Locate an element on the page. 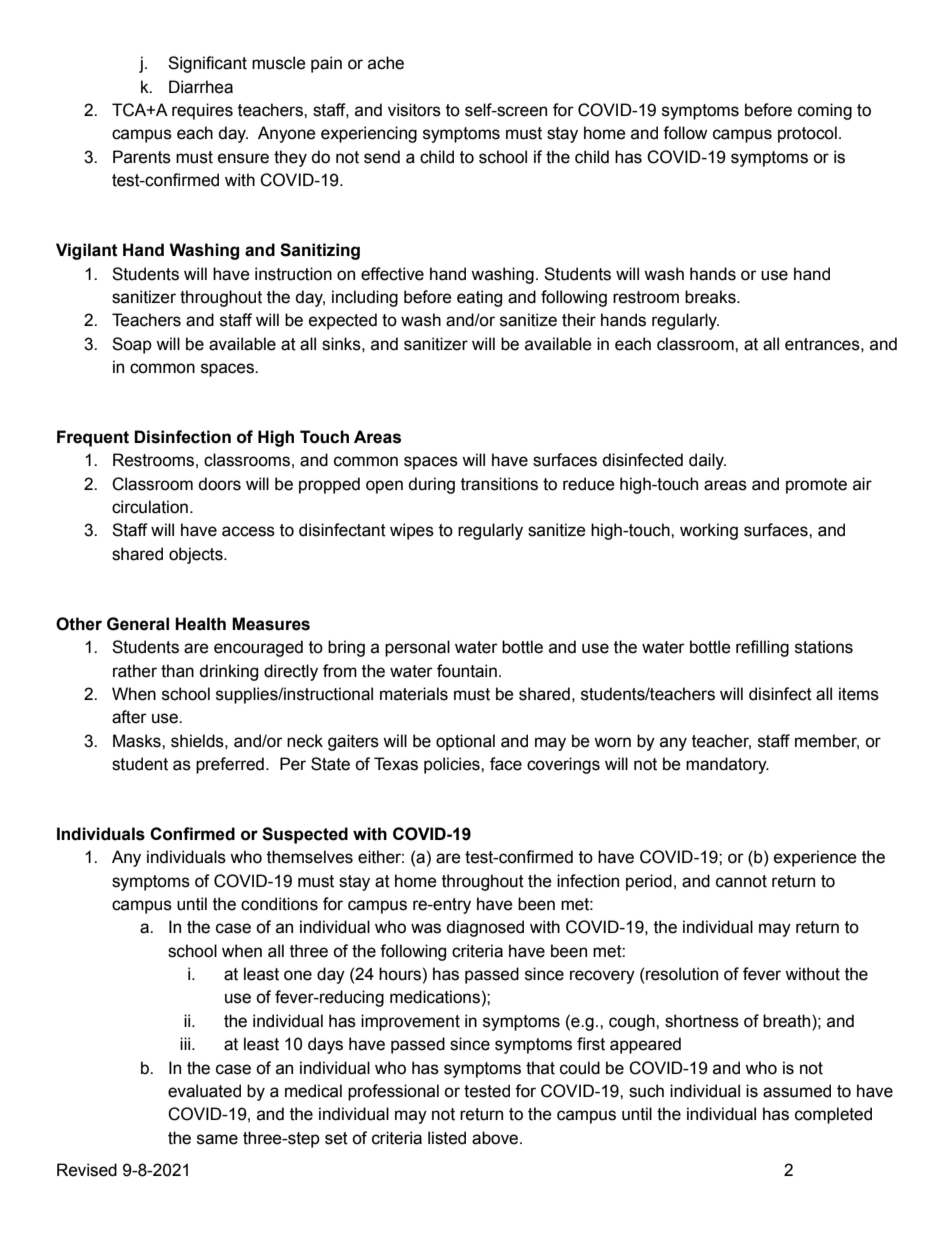  cannot is located at coordinates (741, 881).
